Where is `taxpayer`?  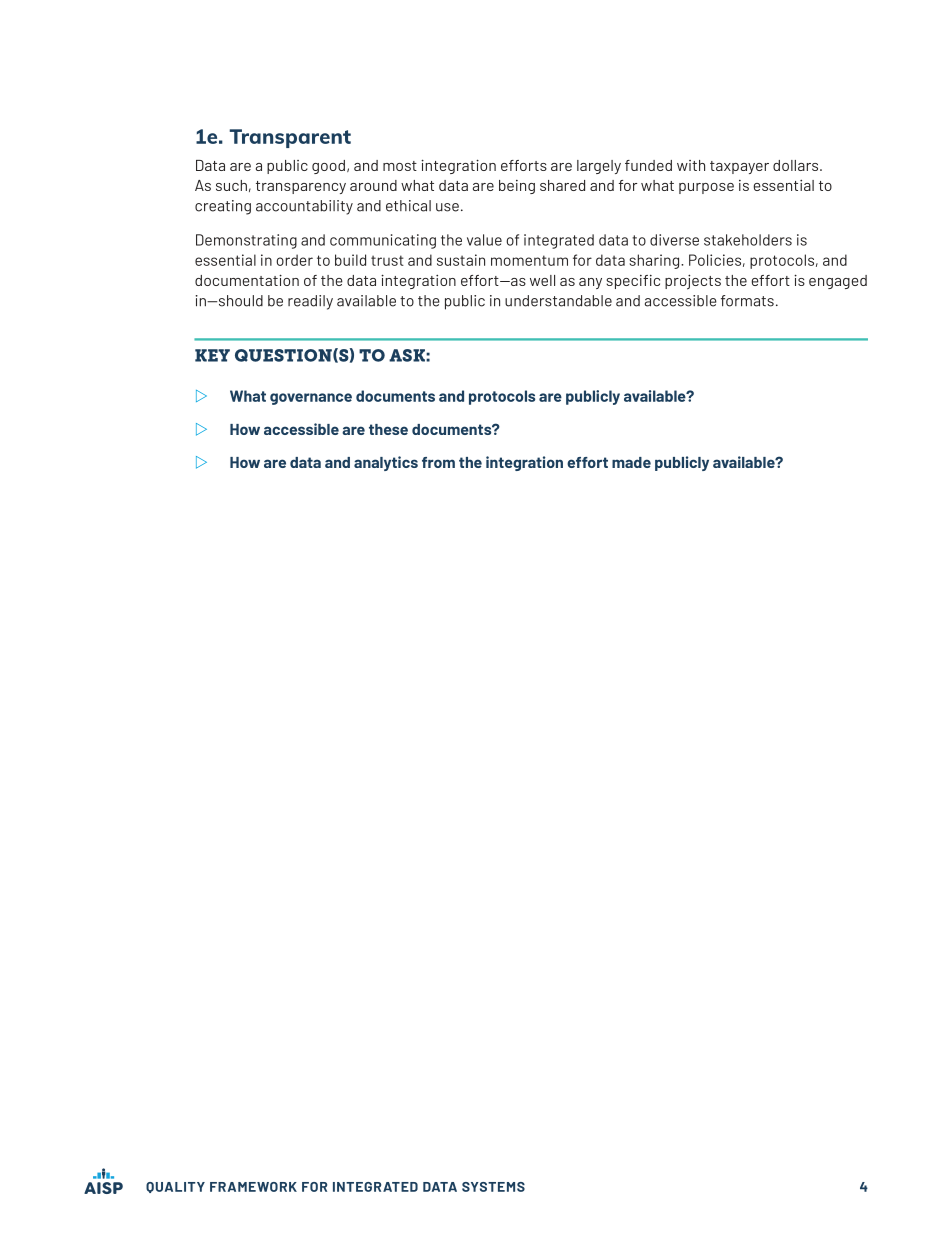 taxpayer is located at coordinates (739, 167).
